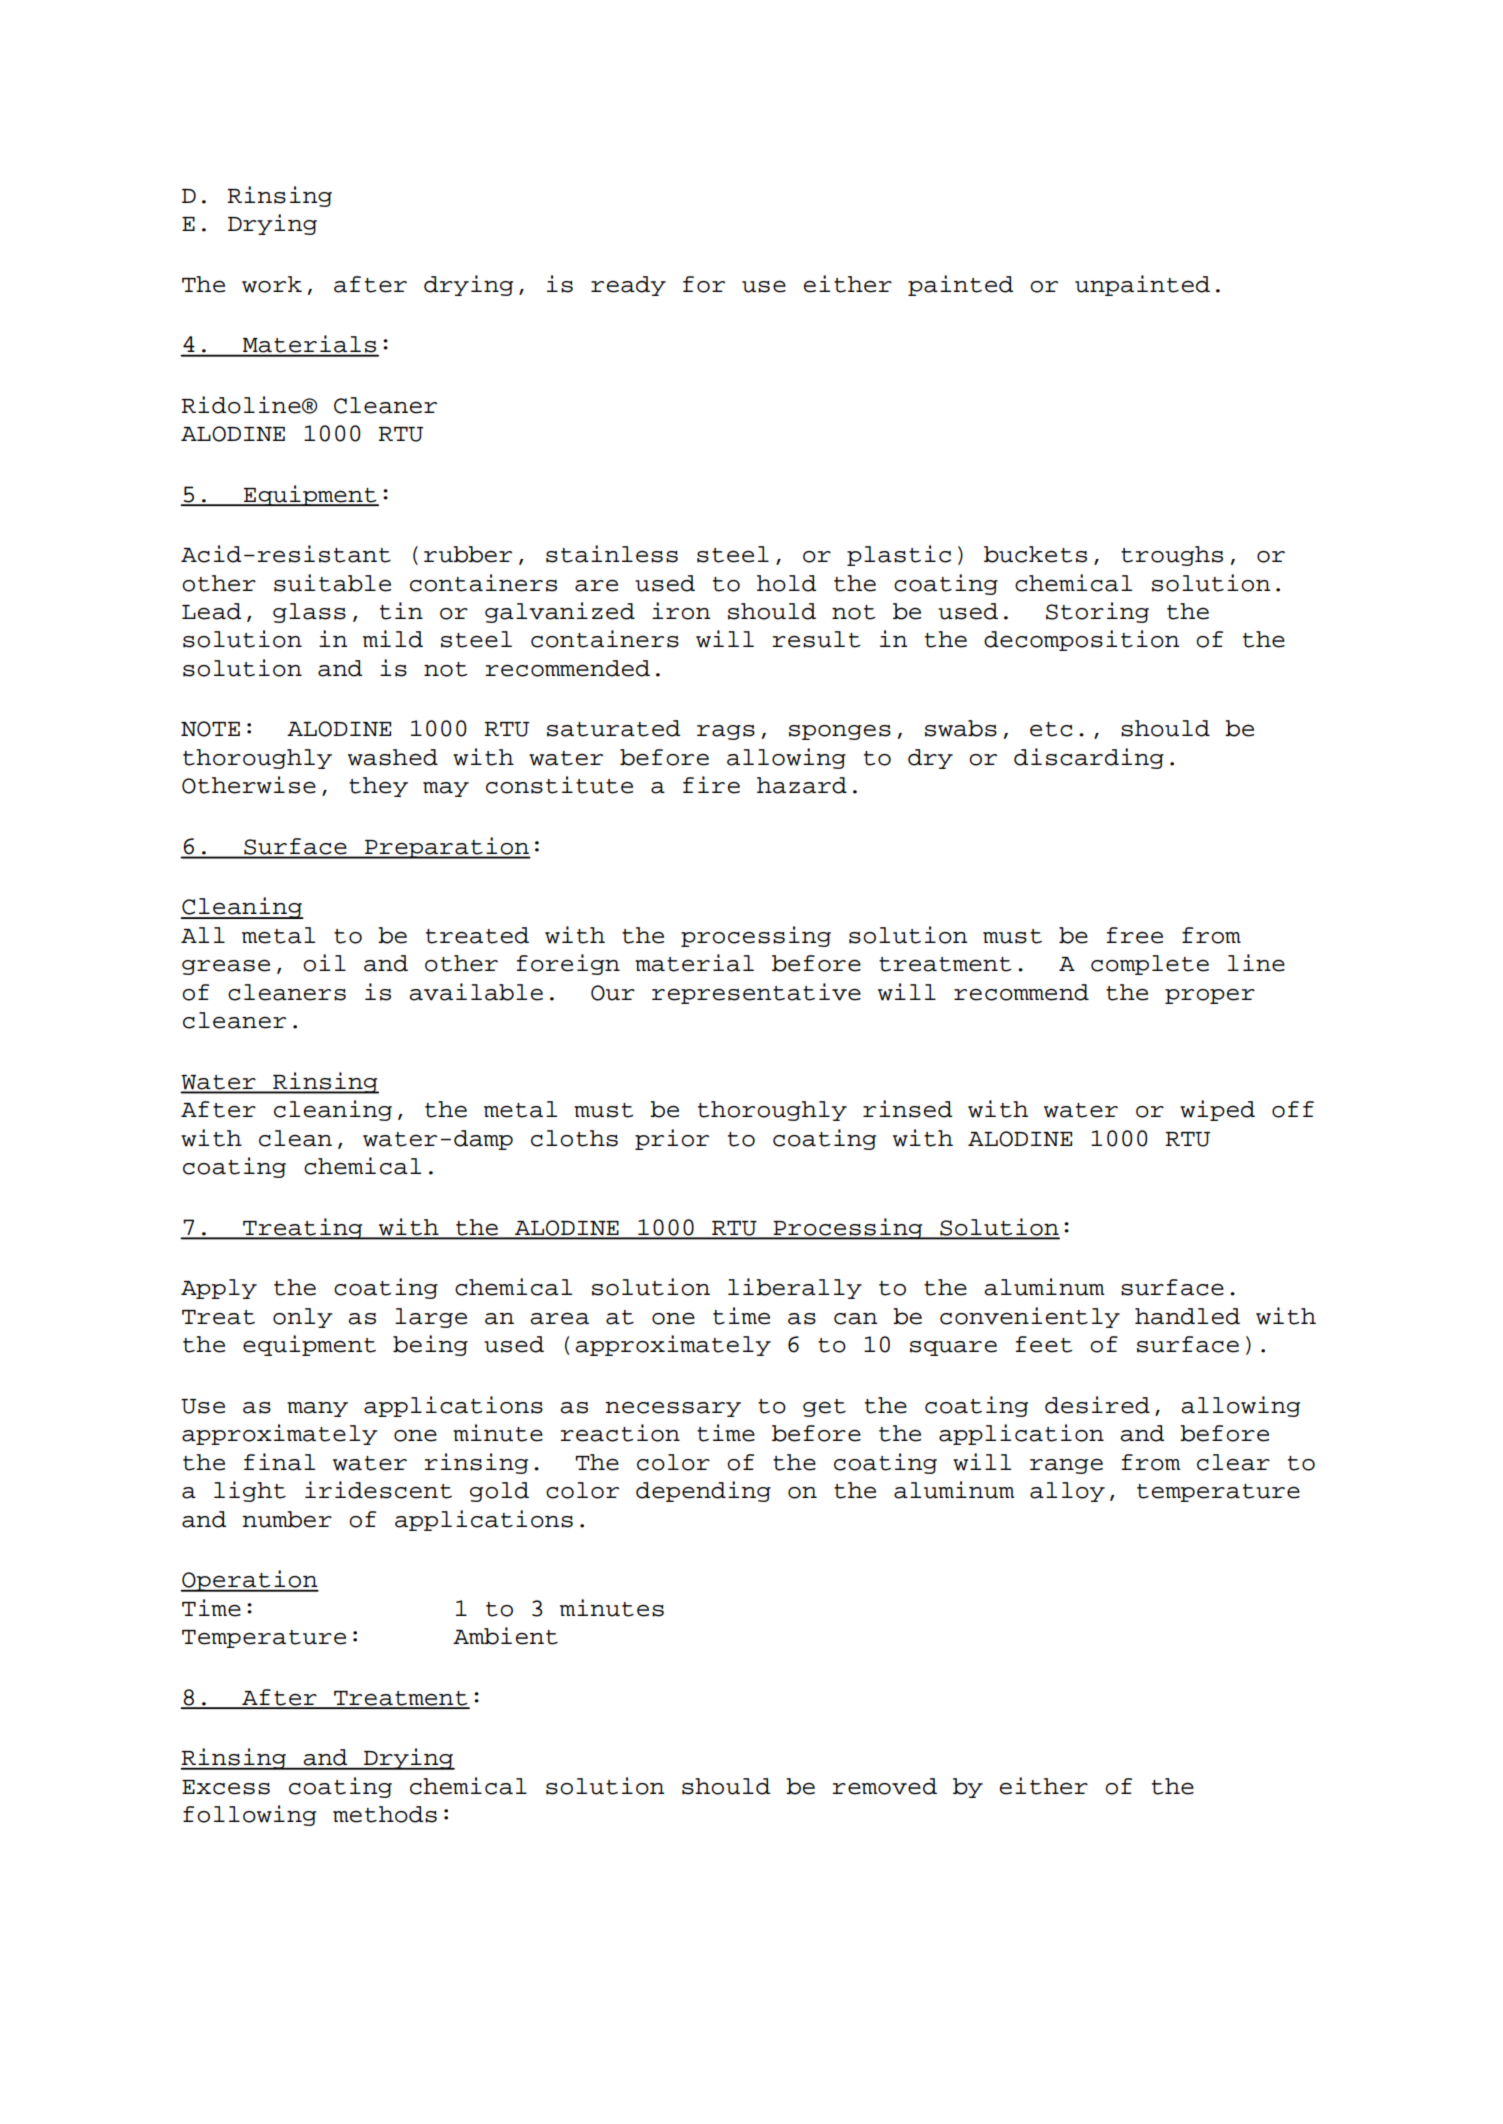 The width and height of the image is (1503, 2124). Describe the element at coordinates (795, 1288) in the image. I see `liberally` at that location.
